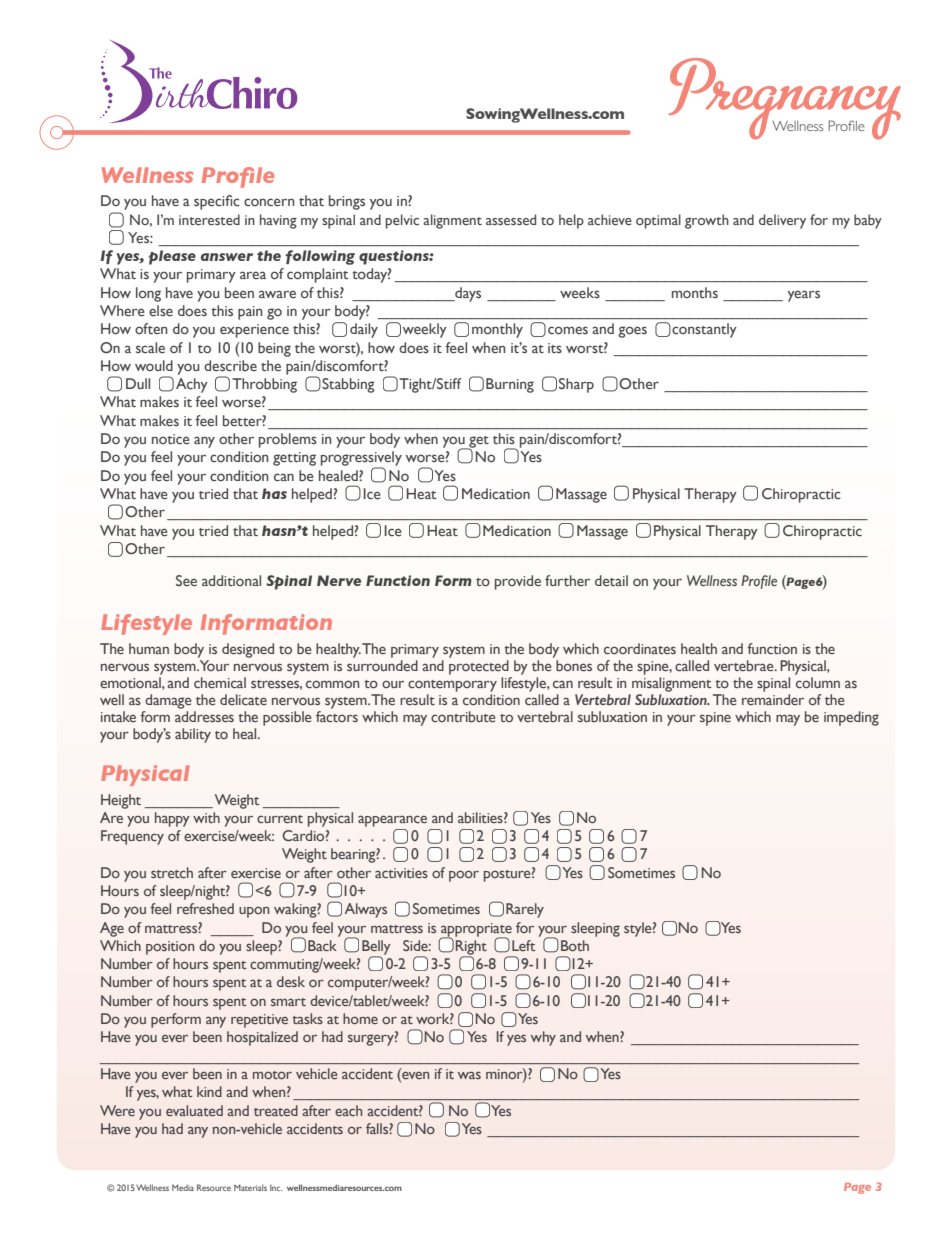 The width and height of the screenshot is (952, 1233). What do you see at coordinates (525, 910) in the screenshot?
I see `Rarely` at bounding box center [525, 910].
